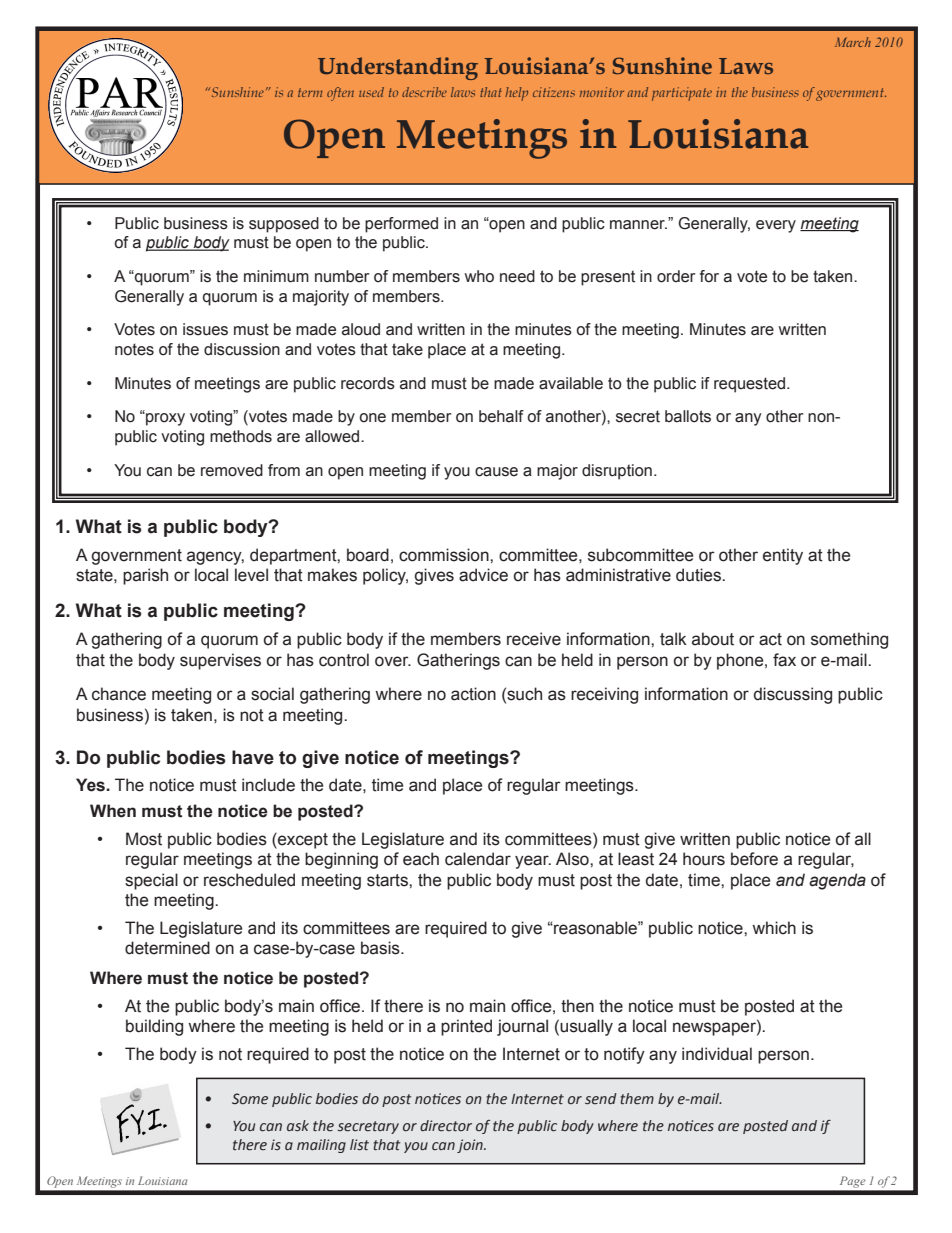  I want to click on requested, so click(749, 385).
